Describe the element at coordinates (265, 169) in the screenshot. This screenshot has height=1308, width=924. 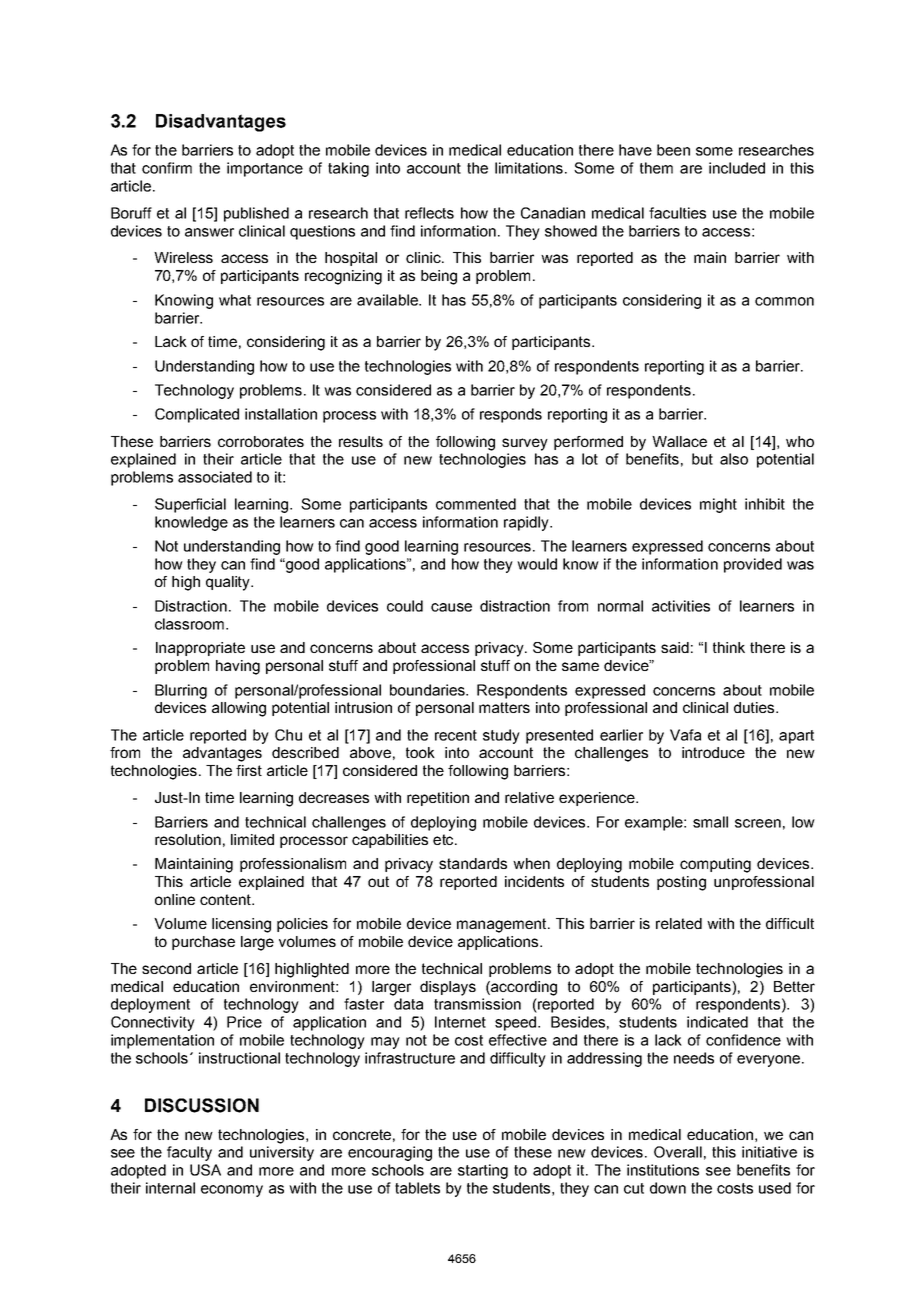
I see `importance` at that location.
